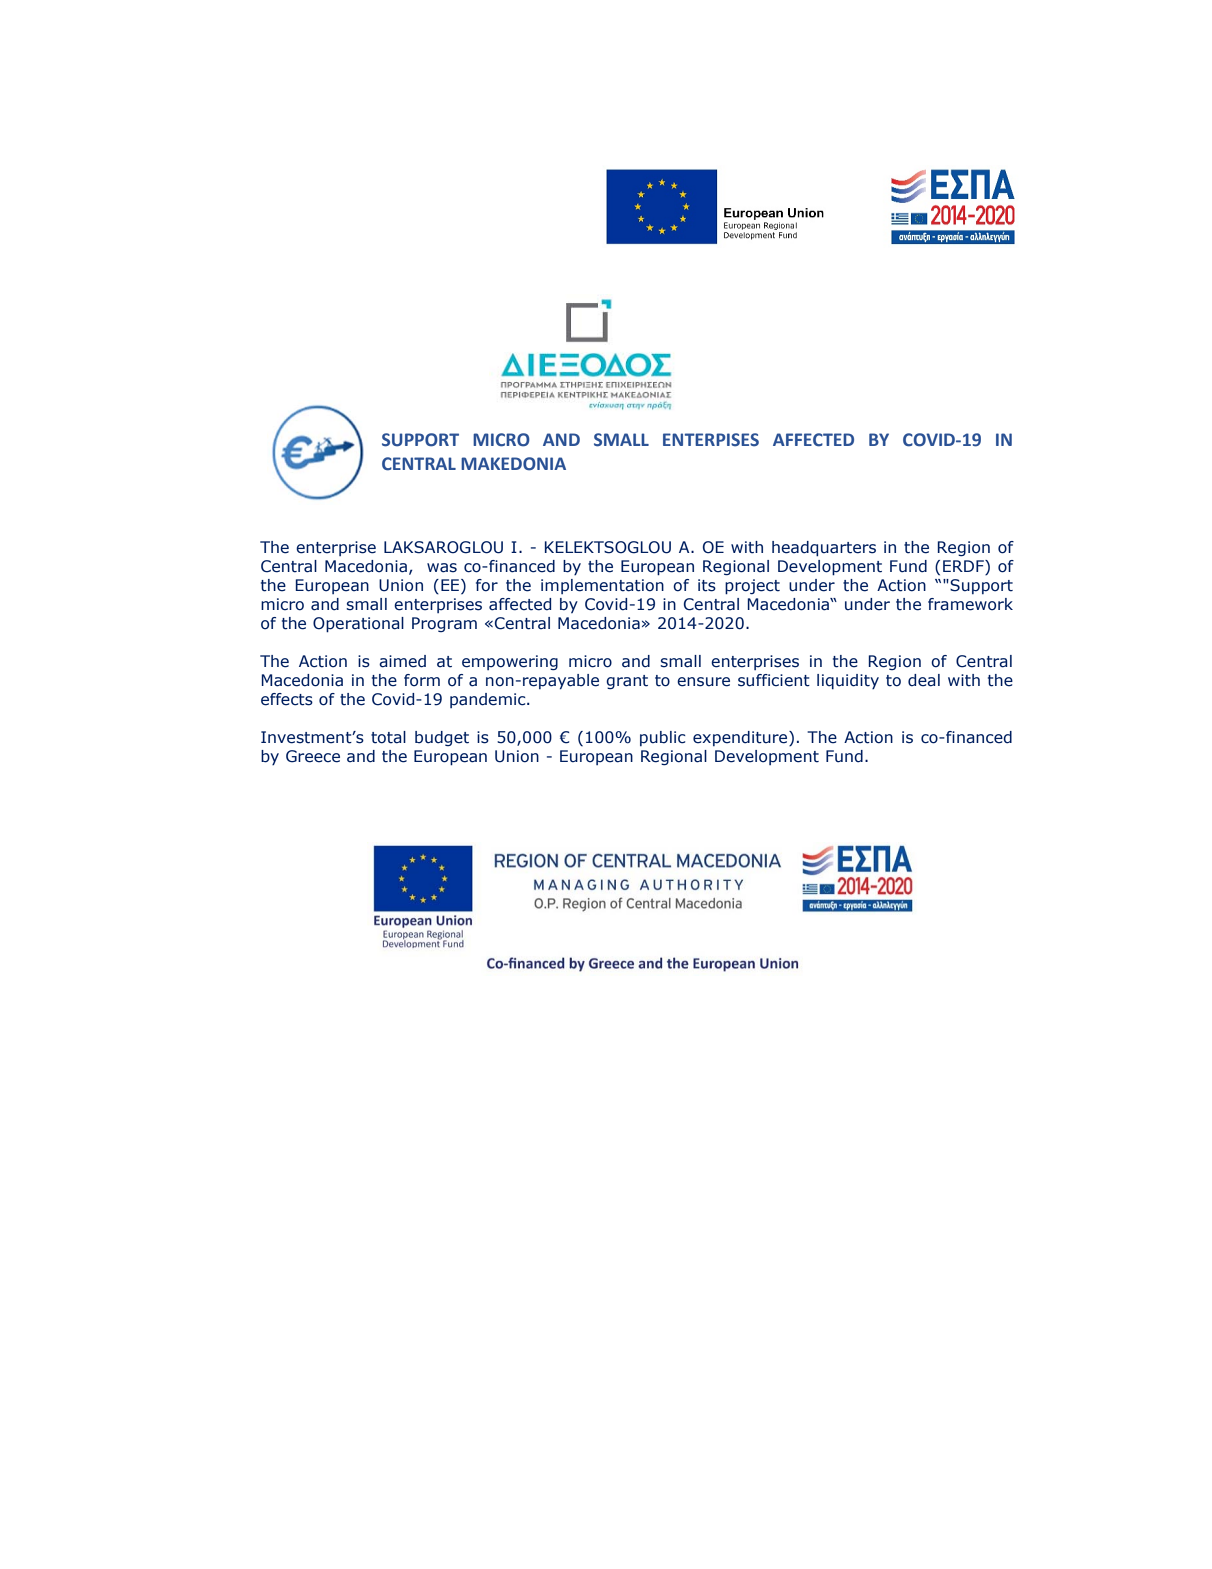 The height and width of the screenshot is (1569, 1212). What do you see at coordinates (970, 604) in the screenshot?
I see `framework` at bounding box center [970, 604].
